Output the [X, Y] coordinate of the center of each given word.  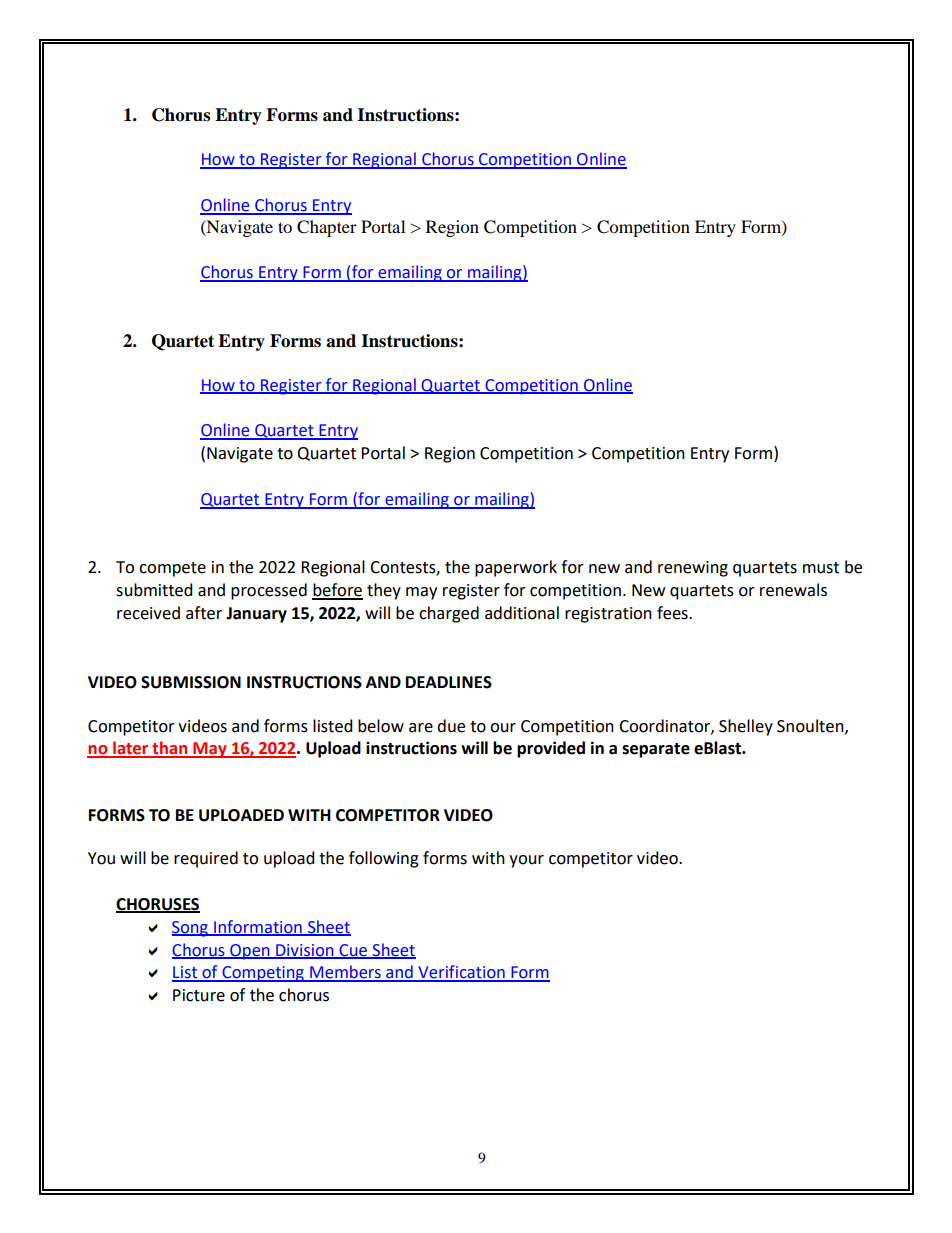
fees [673, 613]
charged [449, 614]
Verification [461, 973]
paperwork [516, 568]
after [204, 613]
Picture [199, 995]
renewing [693, 569]
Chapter [327, 228]
